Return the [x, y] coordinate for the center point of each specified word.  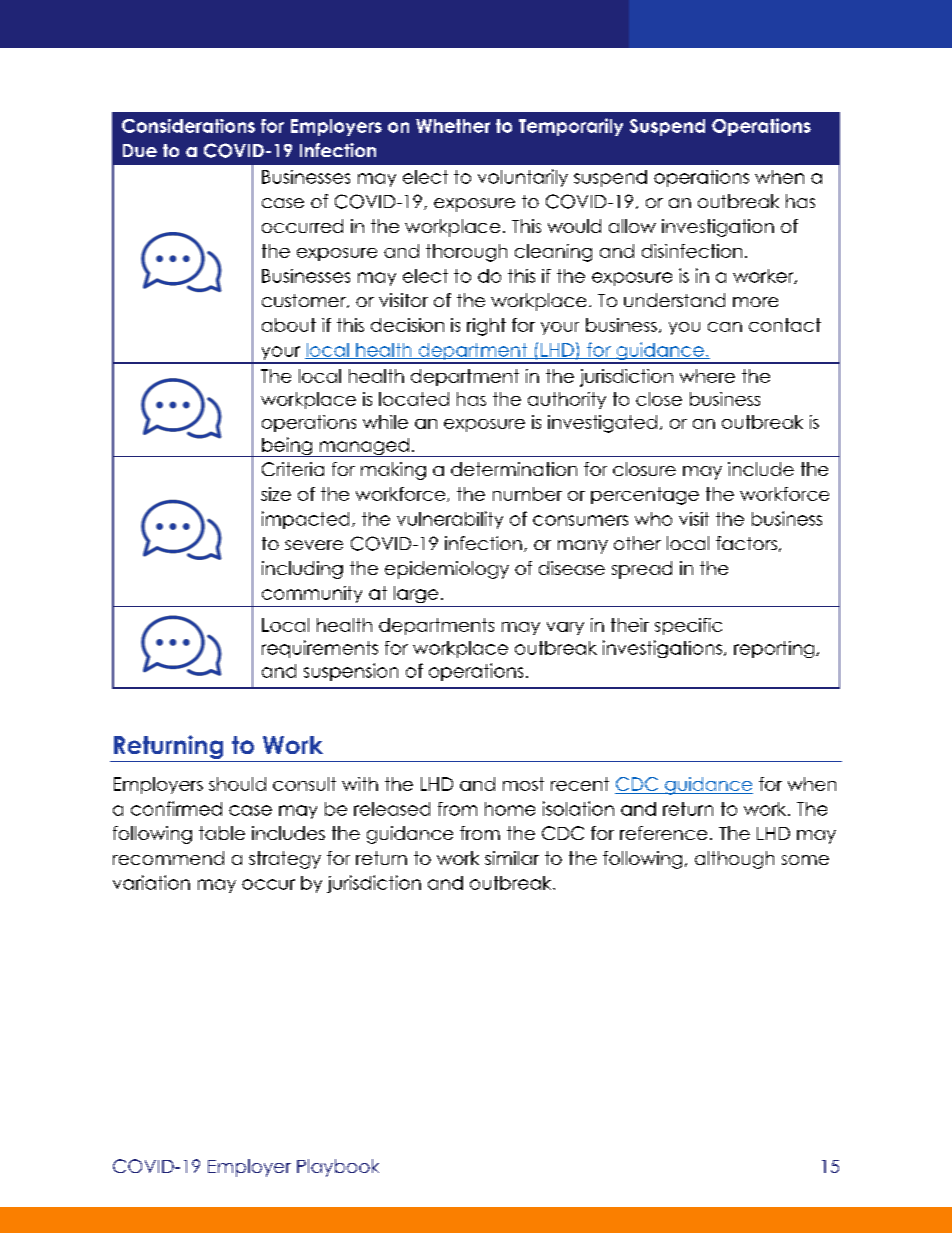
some [805, 860]
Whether [453, 126]
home [510, 809]
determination [514, 469]
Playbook [338, 1168]
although [734, 860]
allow [632, 226]
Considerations [188, 126]
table [222, 833]
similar [512, 858]
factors [746, 543]
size [276, 494]
